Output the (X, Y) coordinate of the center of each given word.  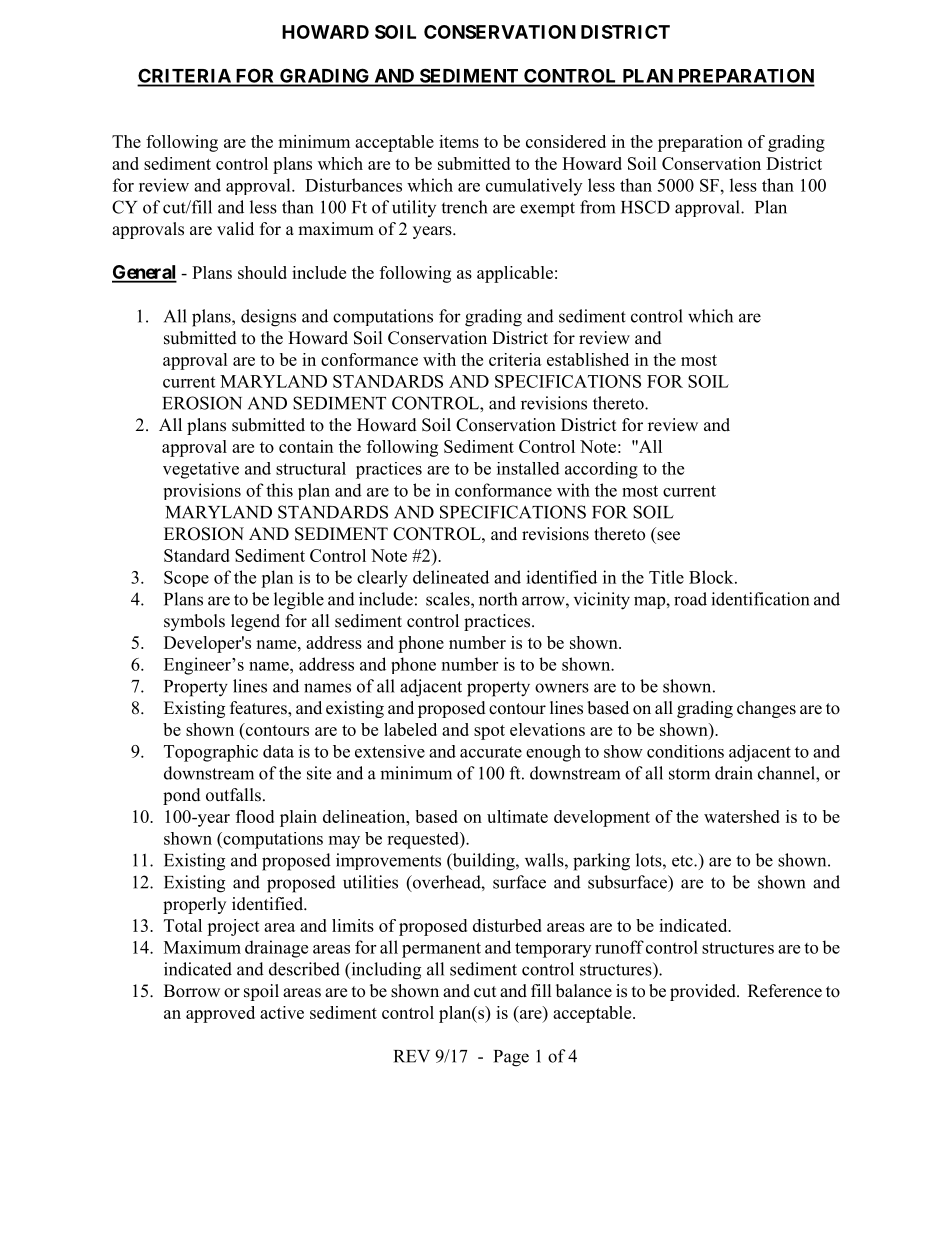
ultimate (517, 816)
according (601, 470)
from (597, 207)
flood (255, 816)
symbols (194, 622)
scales (449, 599)
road (690, 599)
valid (235, 228)
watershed (742, 816)
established (588, 359)
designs (268, 318)
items (459, 141)
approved (220, 1014)
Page (511, 1058)
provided (704, 992)
